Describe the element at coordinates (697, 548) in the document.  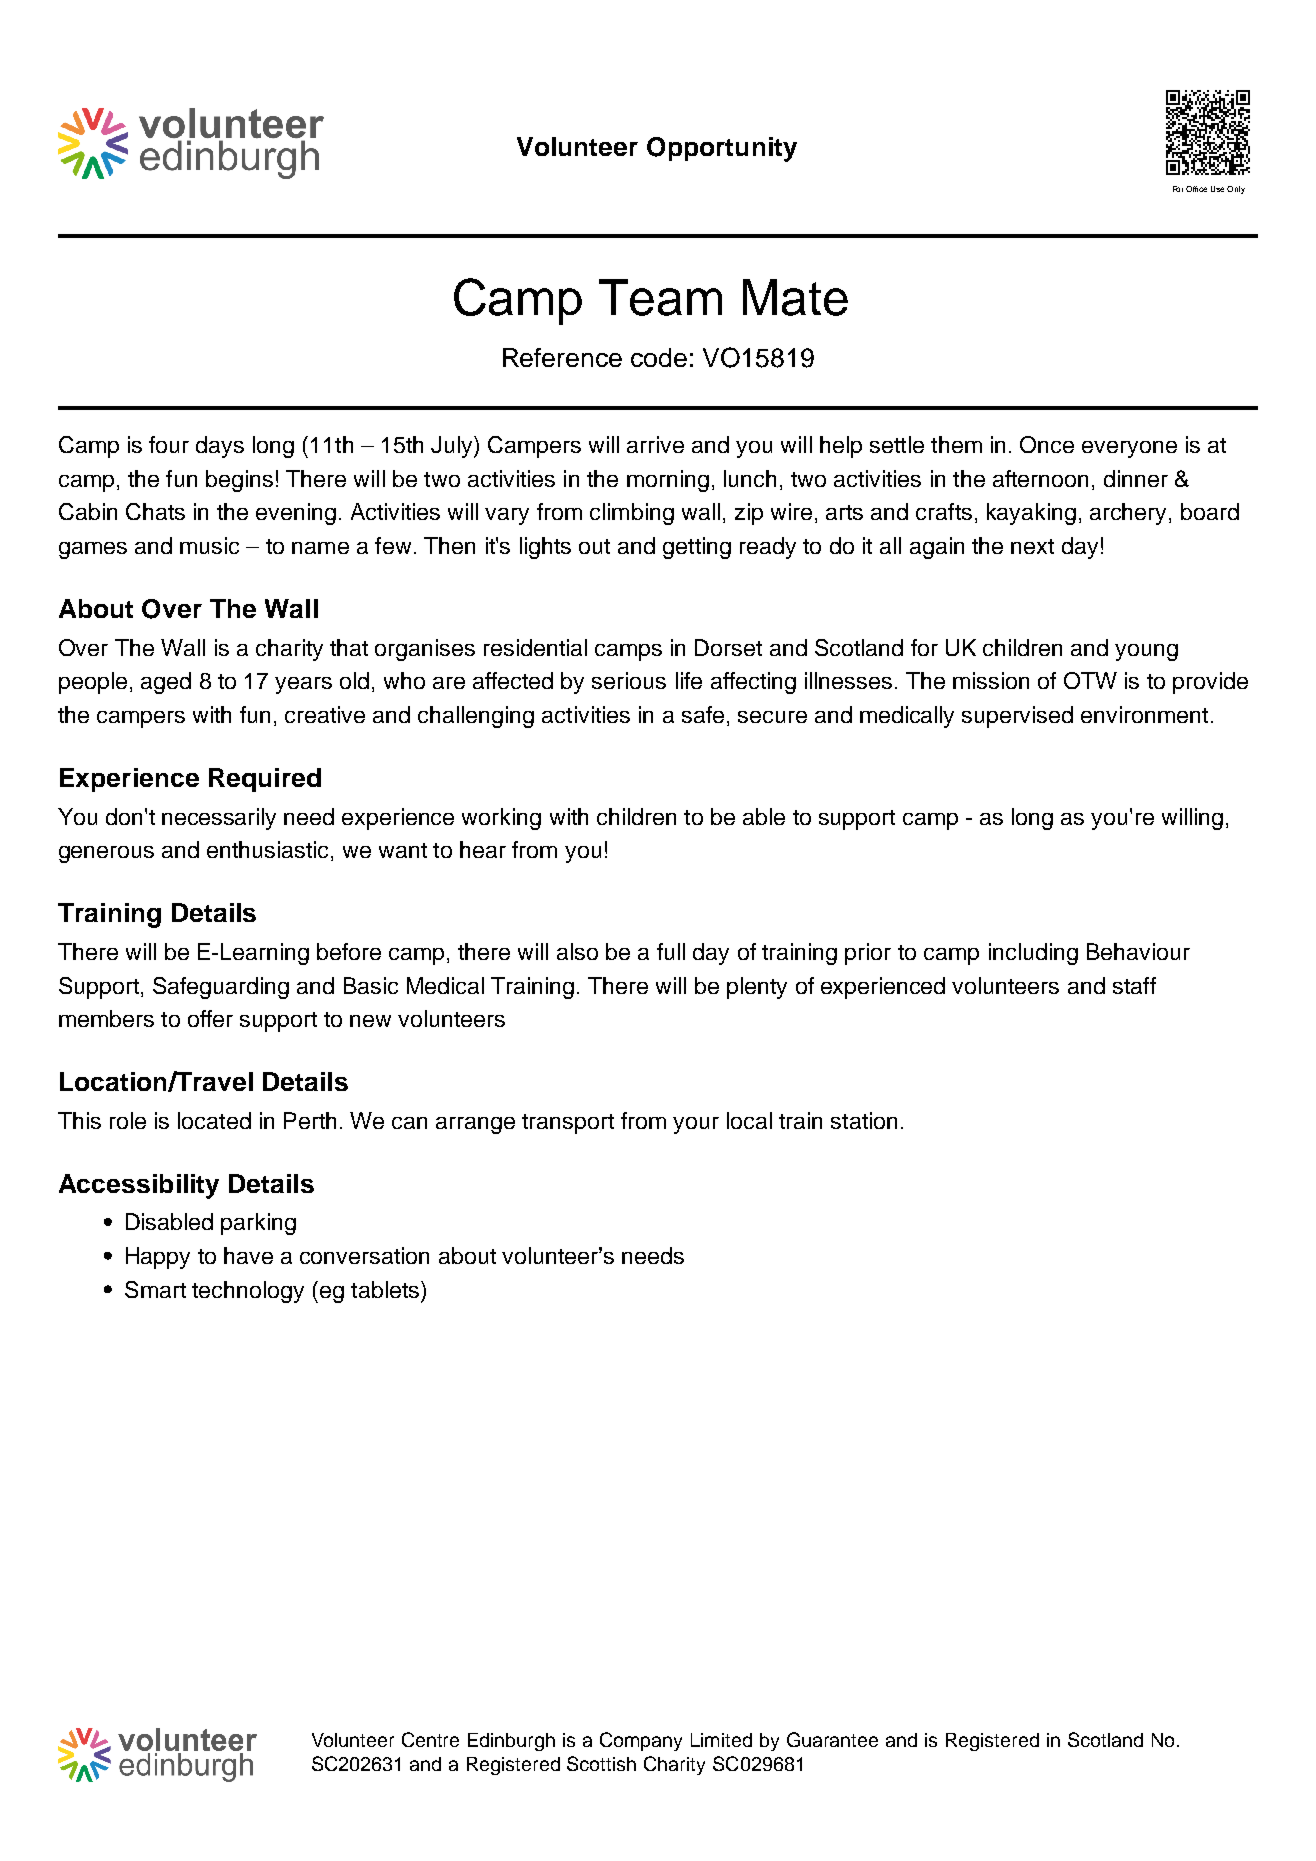
I see `getting` at that location.
